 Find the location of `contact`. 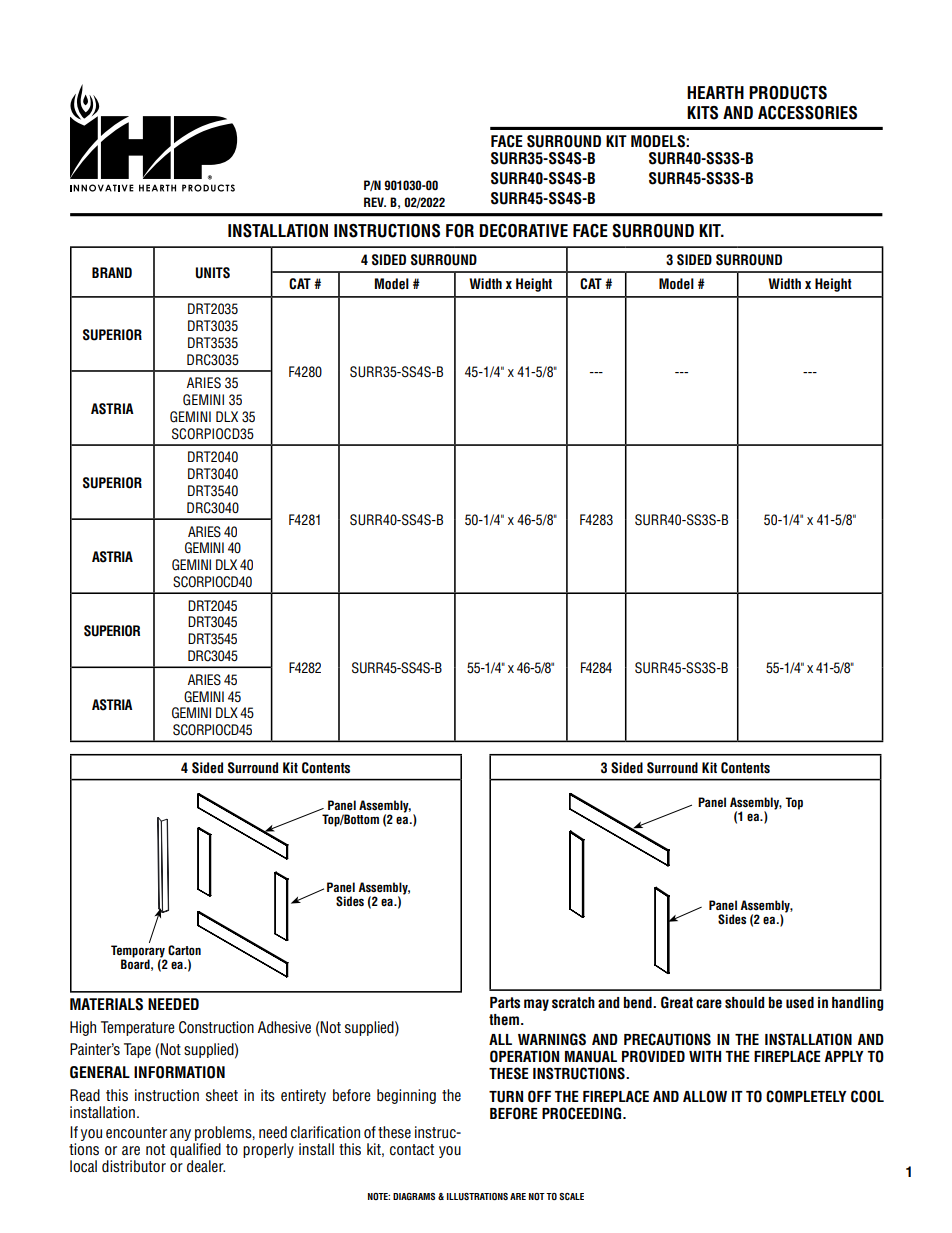

contact is located at coordinates (412, 1150).
